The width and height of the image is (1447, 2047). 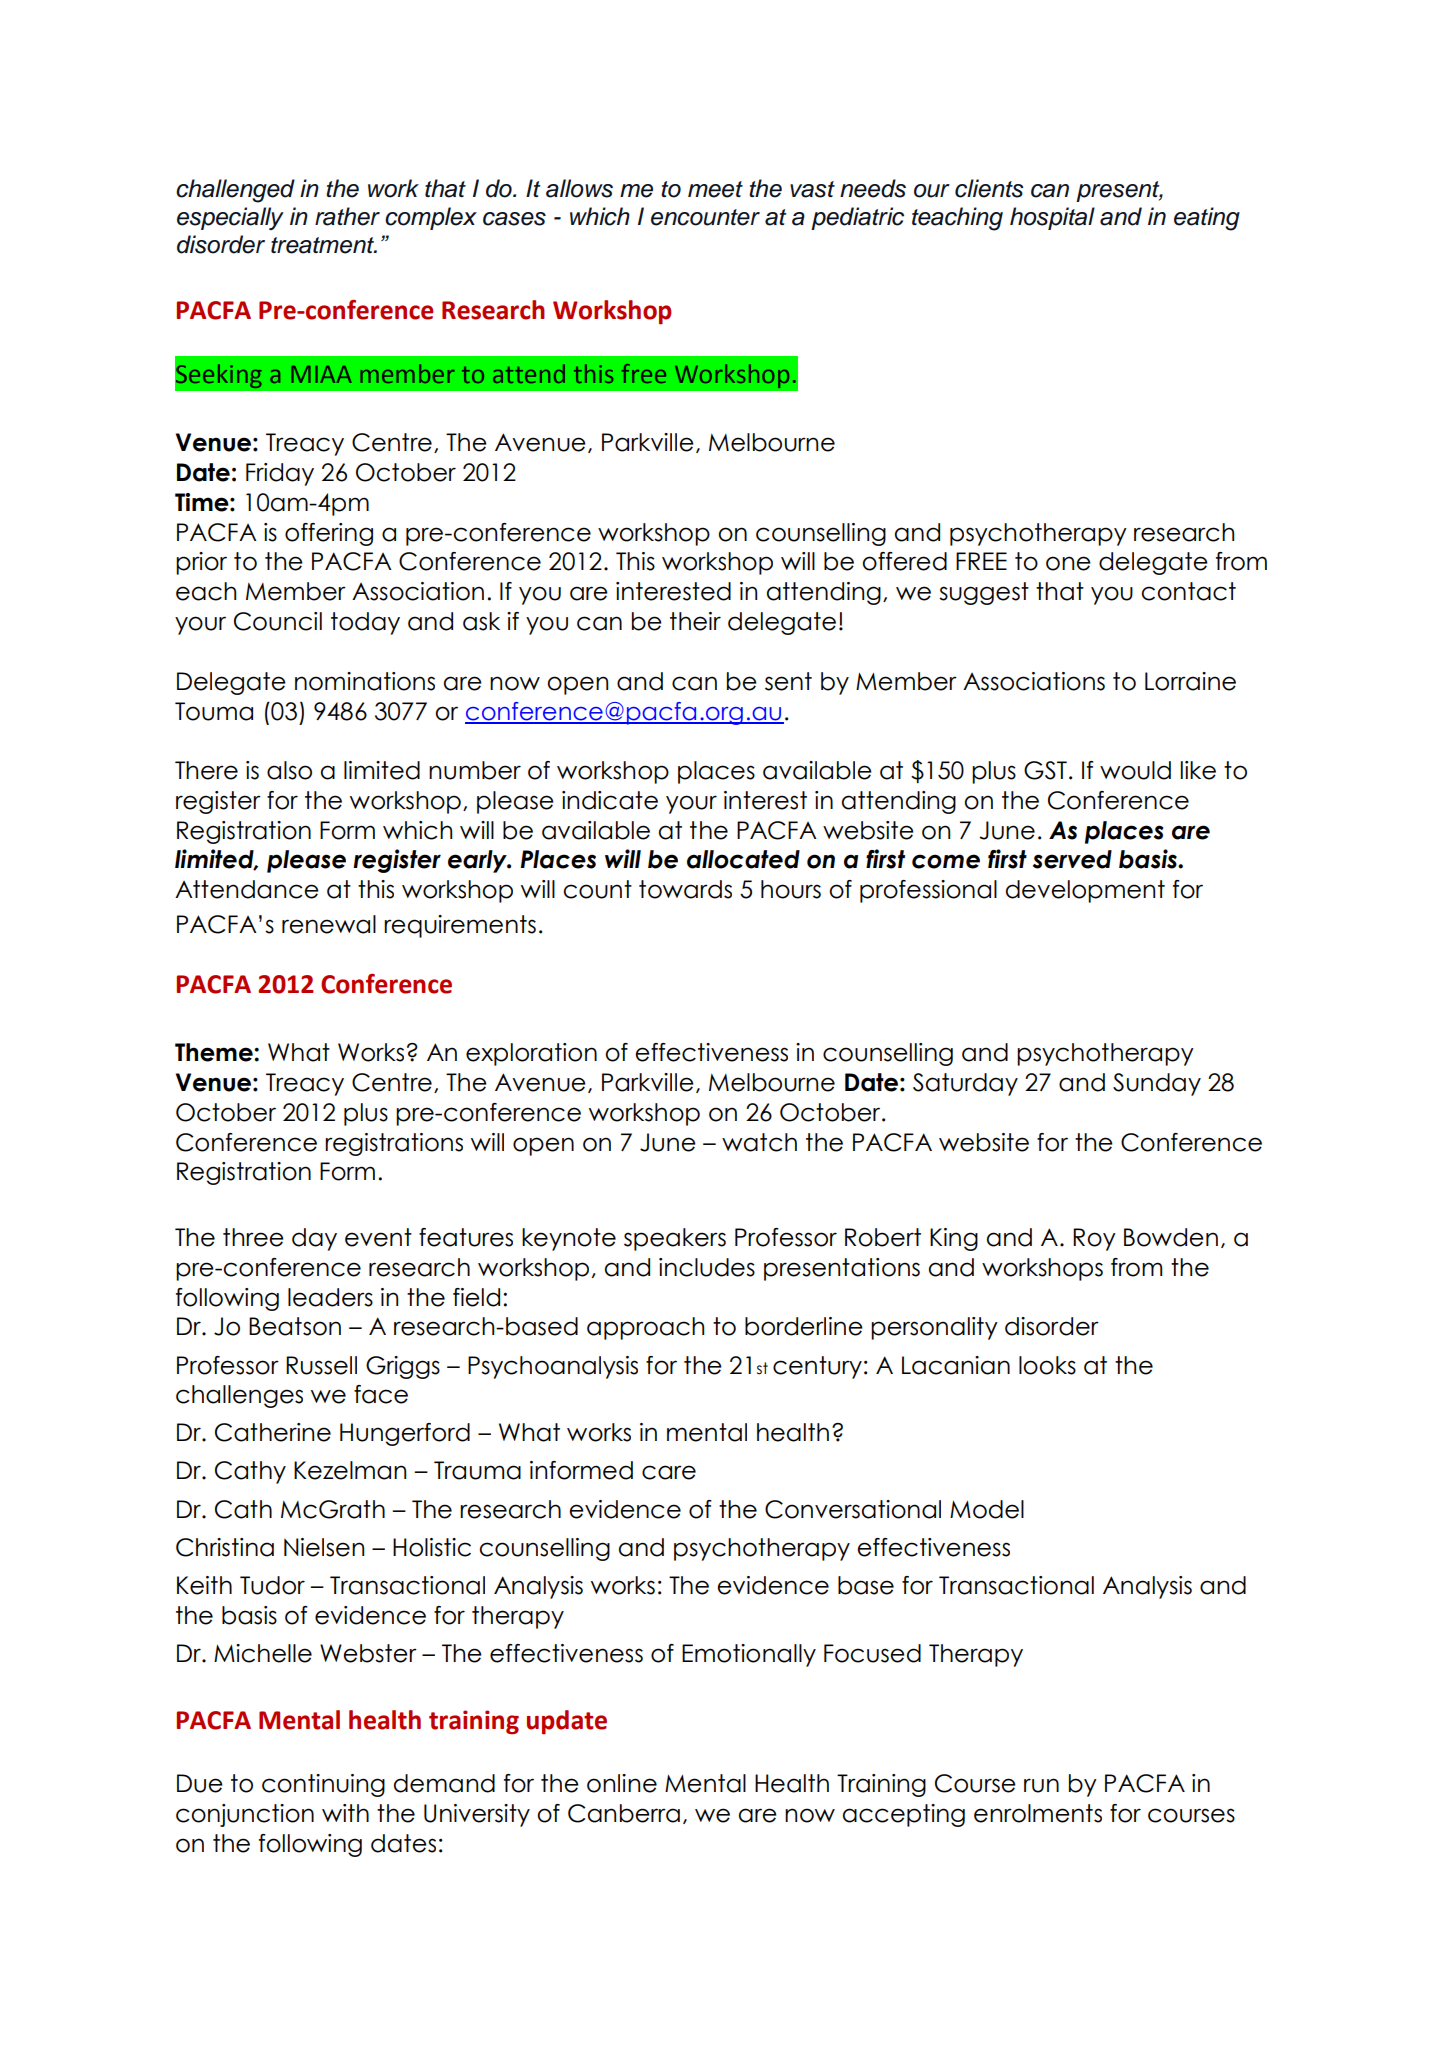 I want to click on renewal, so click(x=329, y=924).
